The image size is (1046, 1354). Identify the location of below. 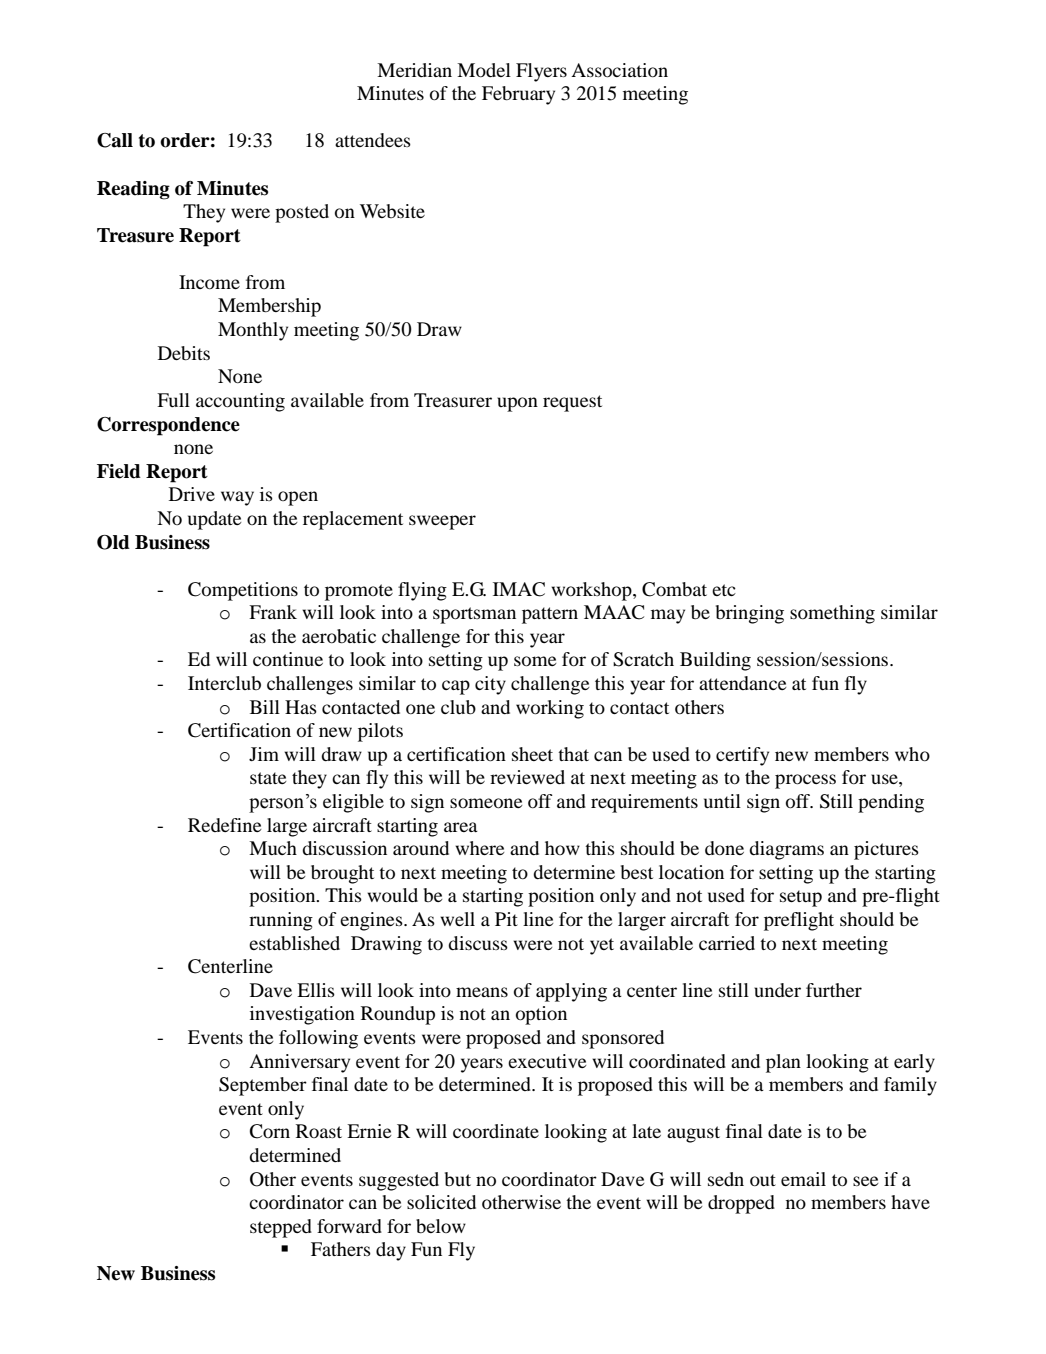
(441, 1226).
